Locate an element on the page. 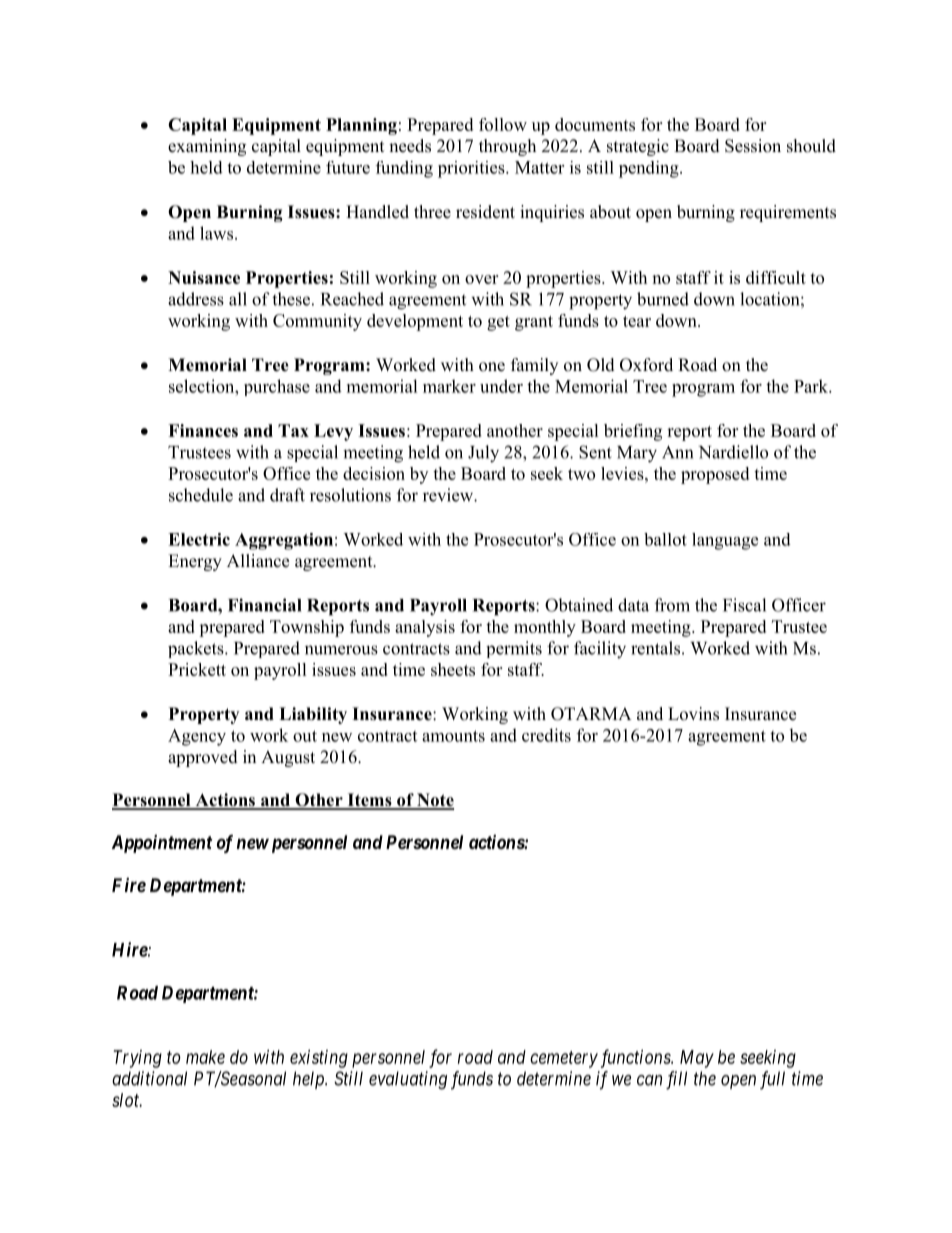  Note is located at coordinates (434, 801).
